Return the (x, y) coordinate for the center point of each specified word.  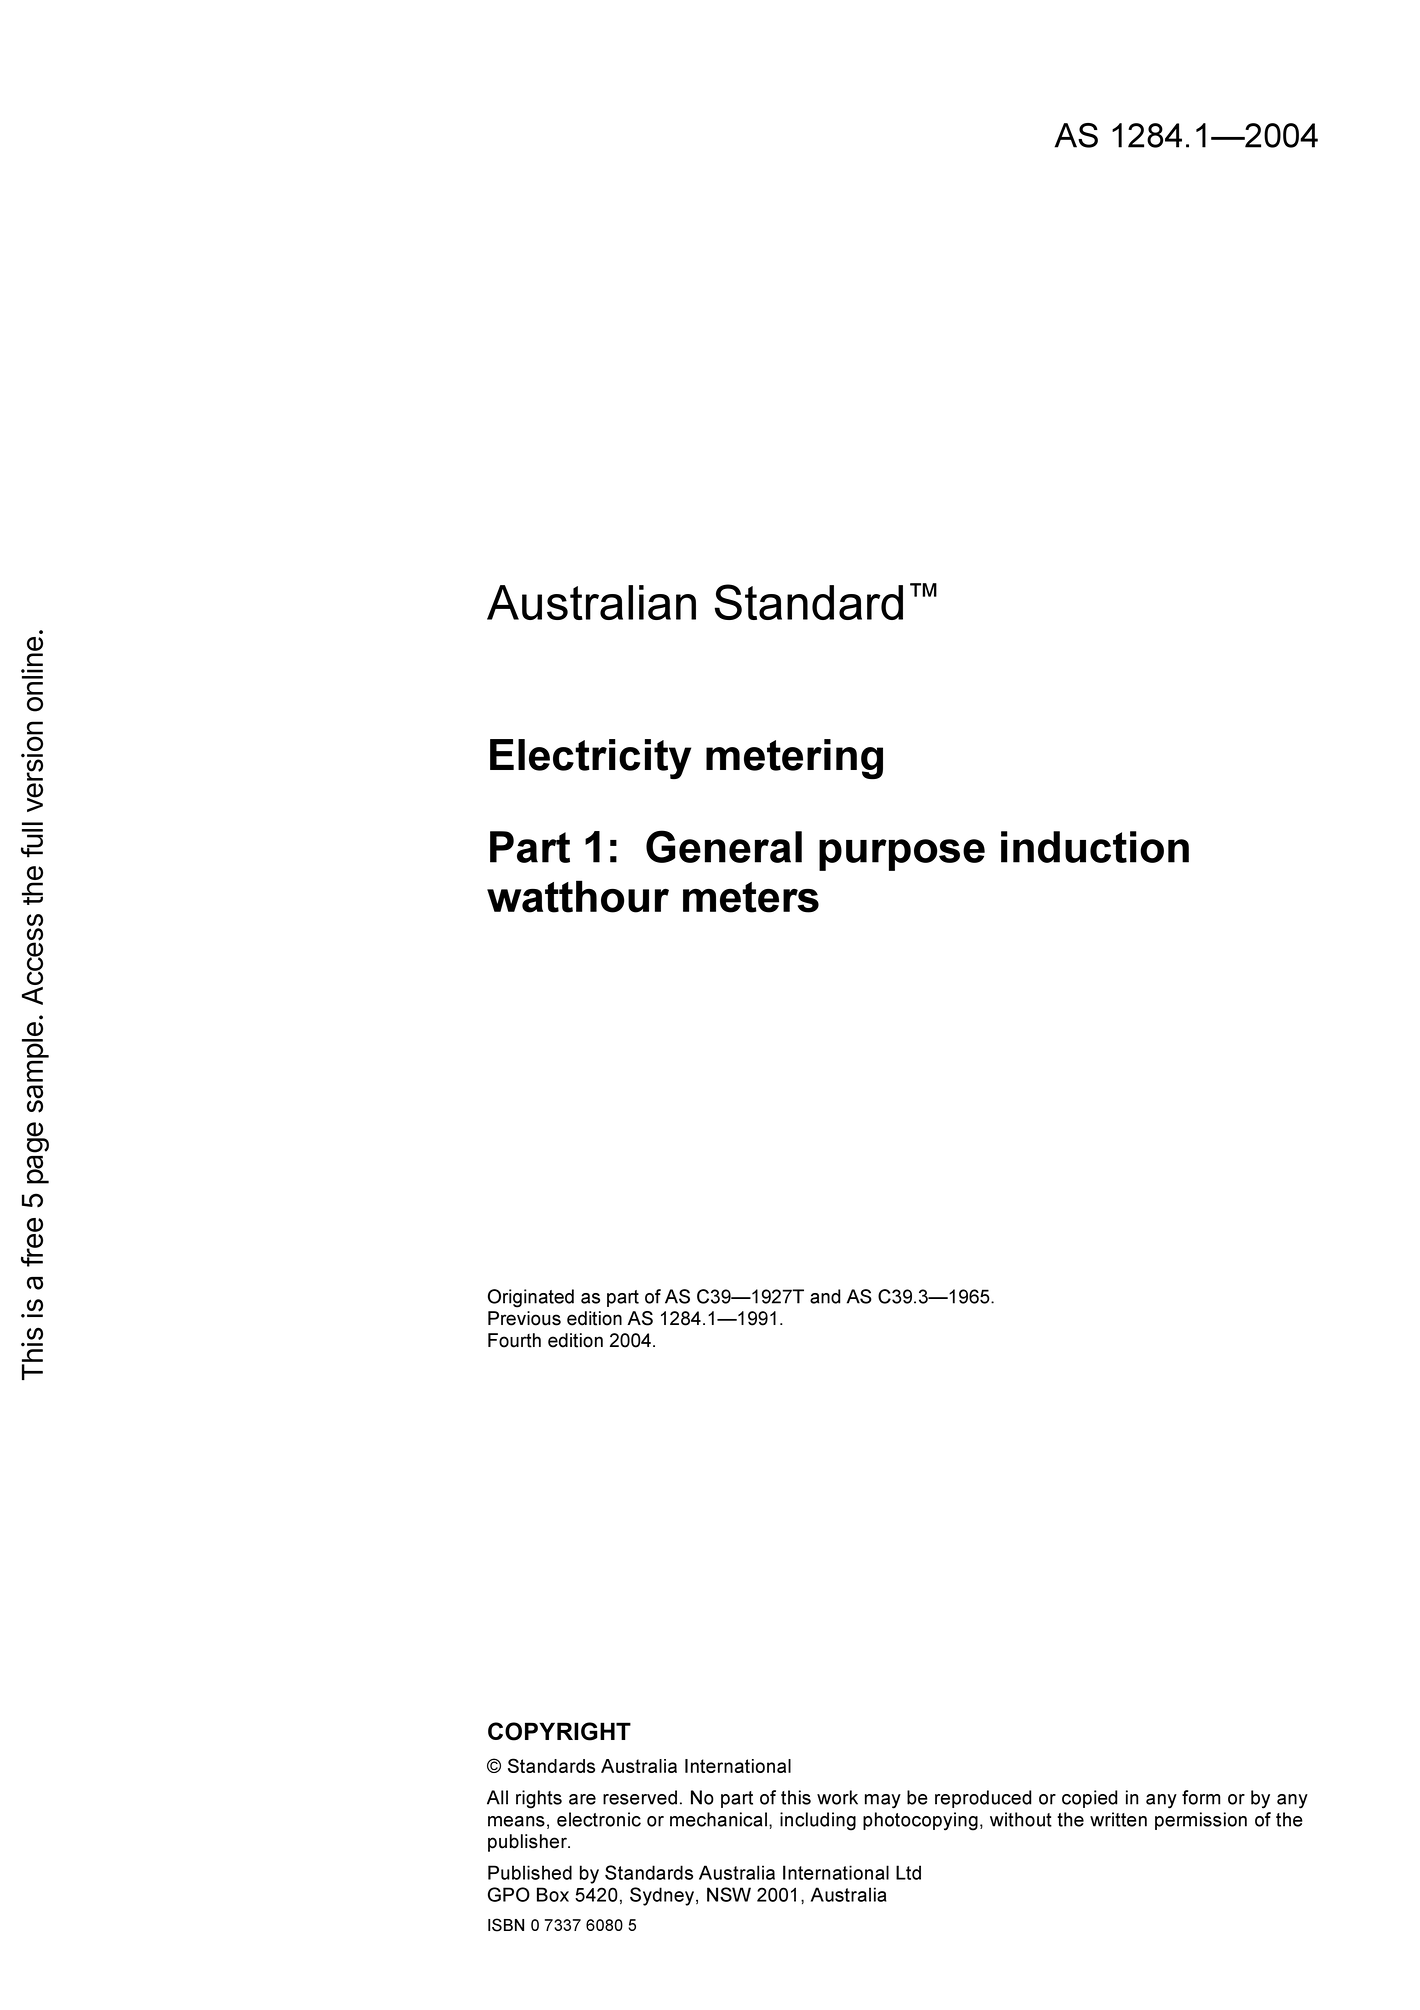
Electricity (590, 759)
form (1201, 1797)
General (724, 846)
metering (794, 759)
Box (553, 1894)
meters (751, 897)
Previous (524, 1318)
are (582, 1799)
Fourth (514, 1340)
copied (1089, 1799)
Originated (531, 1298)
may (883, 1801)
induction (1095, 847)
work (837, 1797)
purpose (902, 855)
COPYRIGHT (559, 1731)
